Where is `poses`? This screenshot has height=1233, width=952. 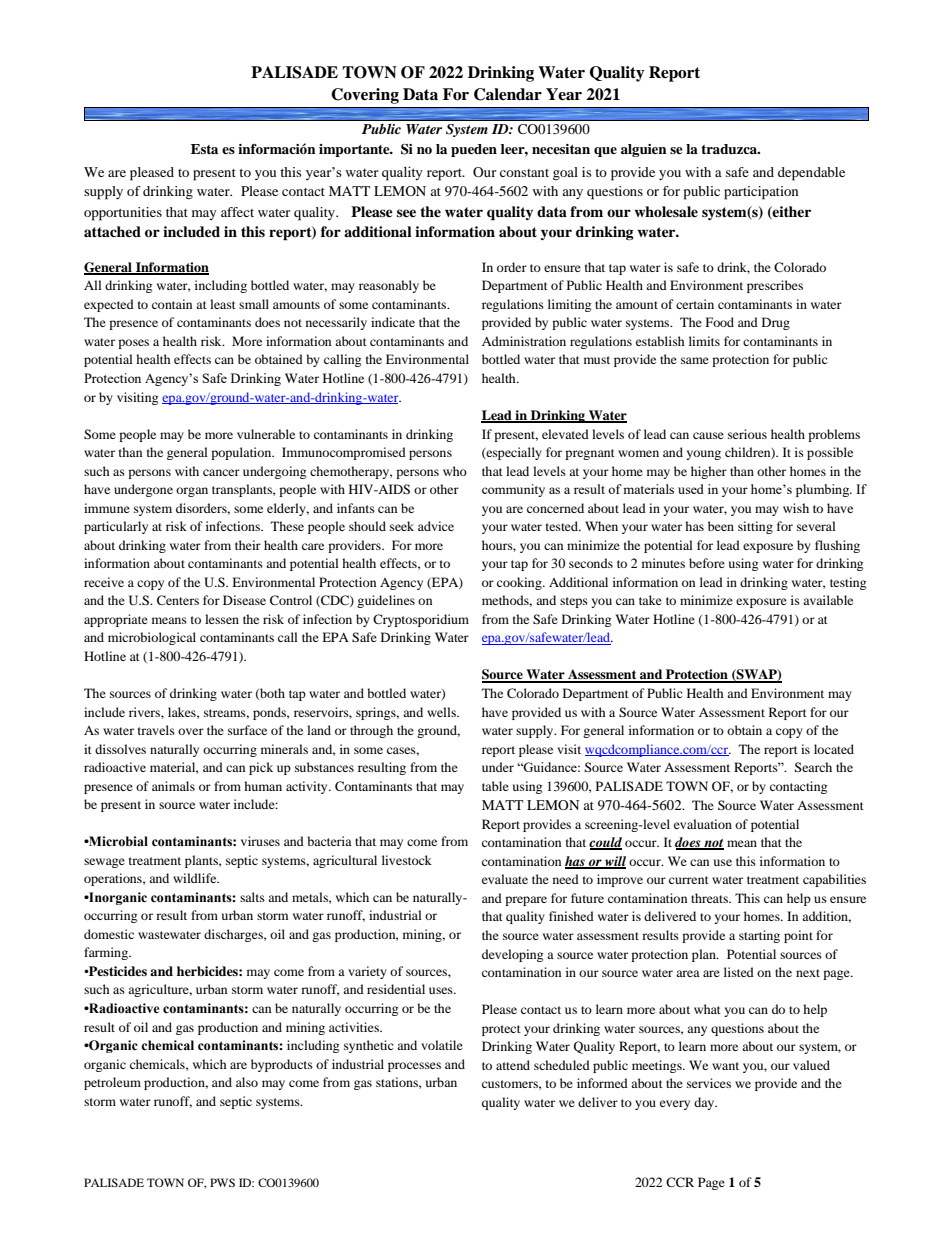
poses is located at coordinates (133, 344).
